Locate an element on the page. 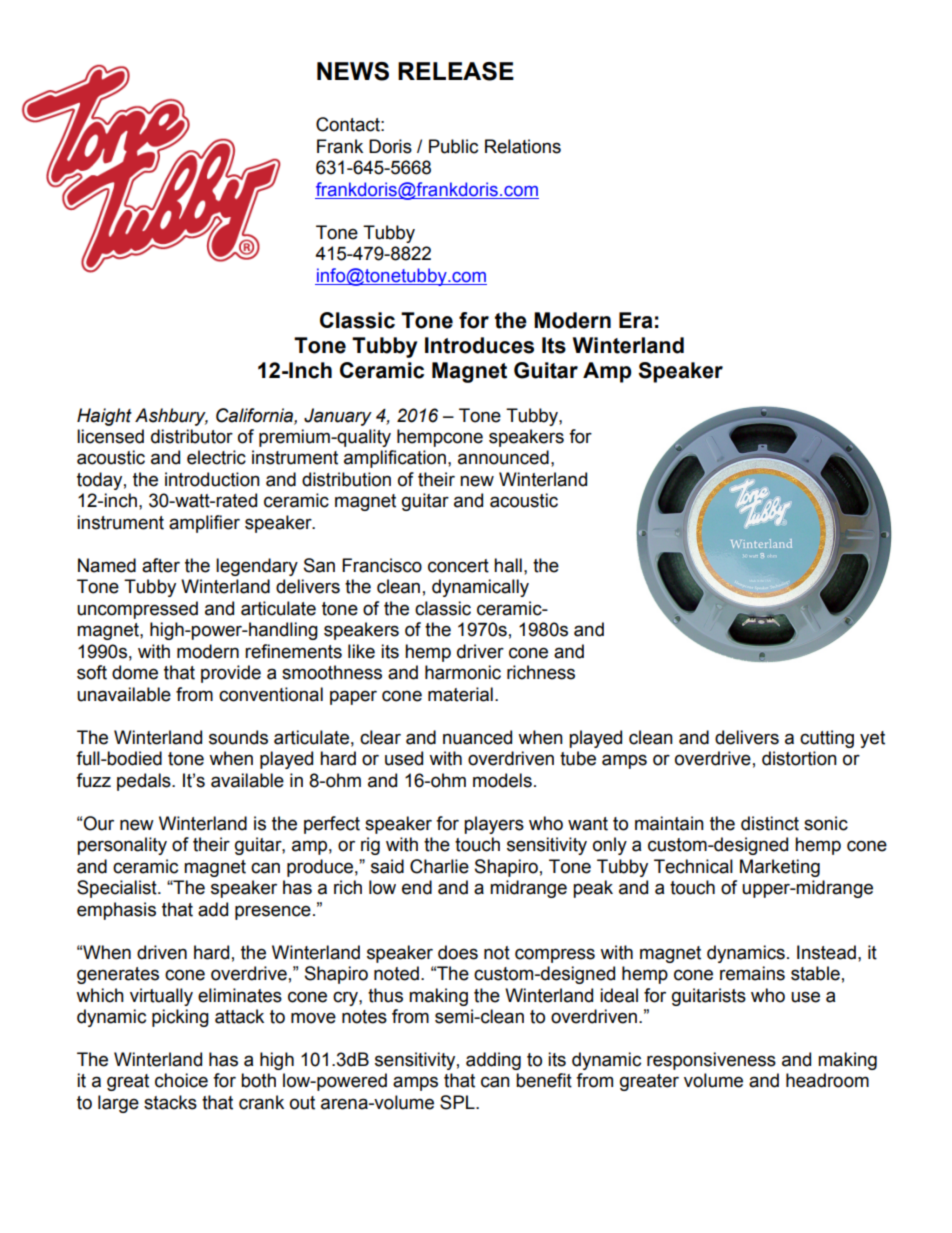 The height and width of the document is (1233, 952). choice is located at coordinates (181, 1080).
